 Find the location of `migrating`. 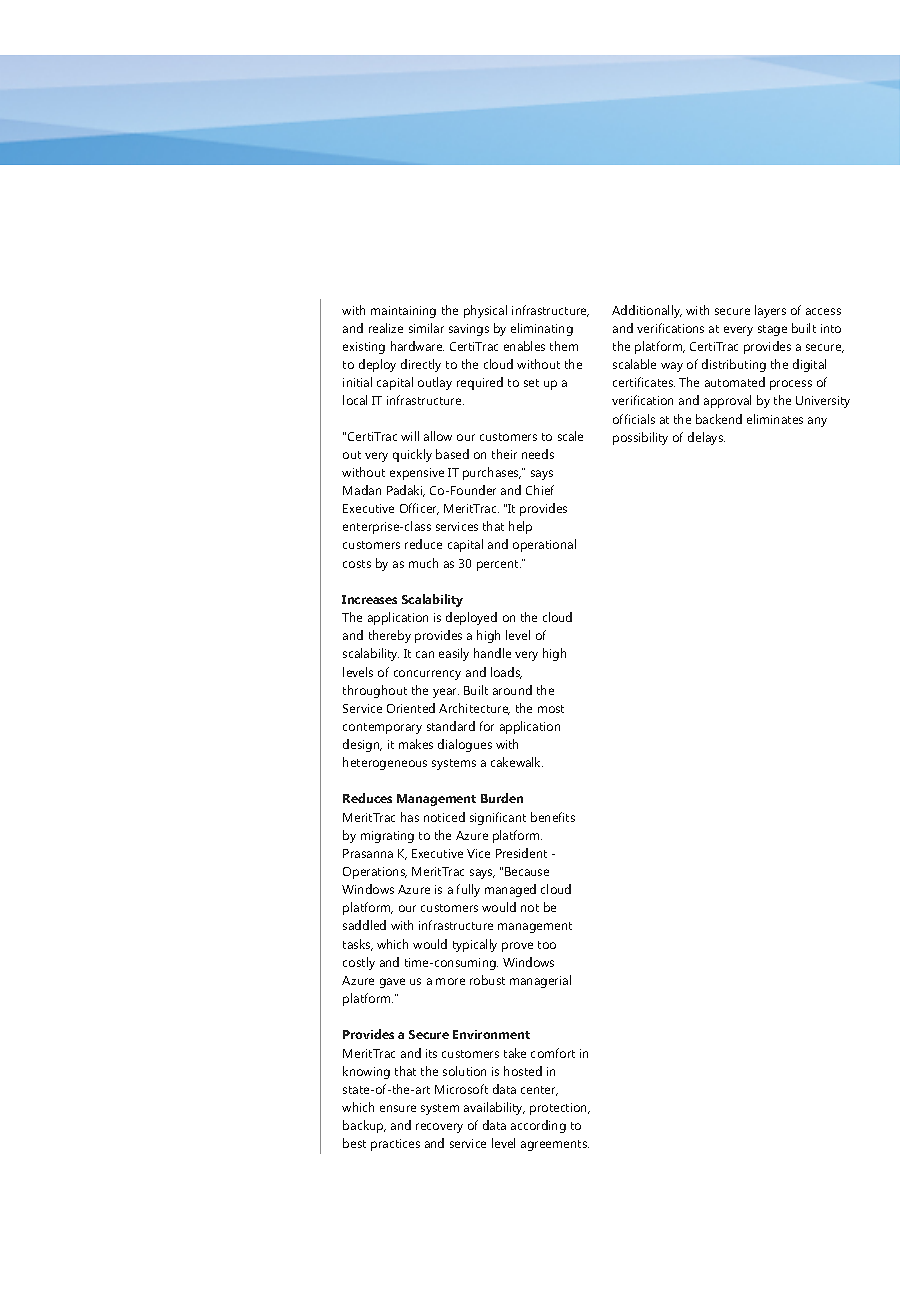

migrating is located at coordinates (387, 837).
